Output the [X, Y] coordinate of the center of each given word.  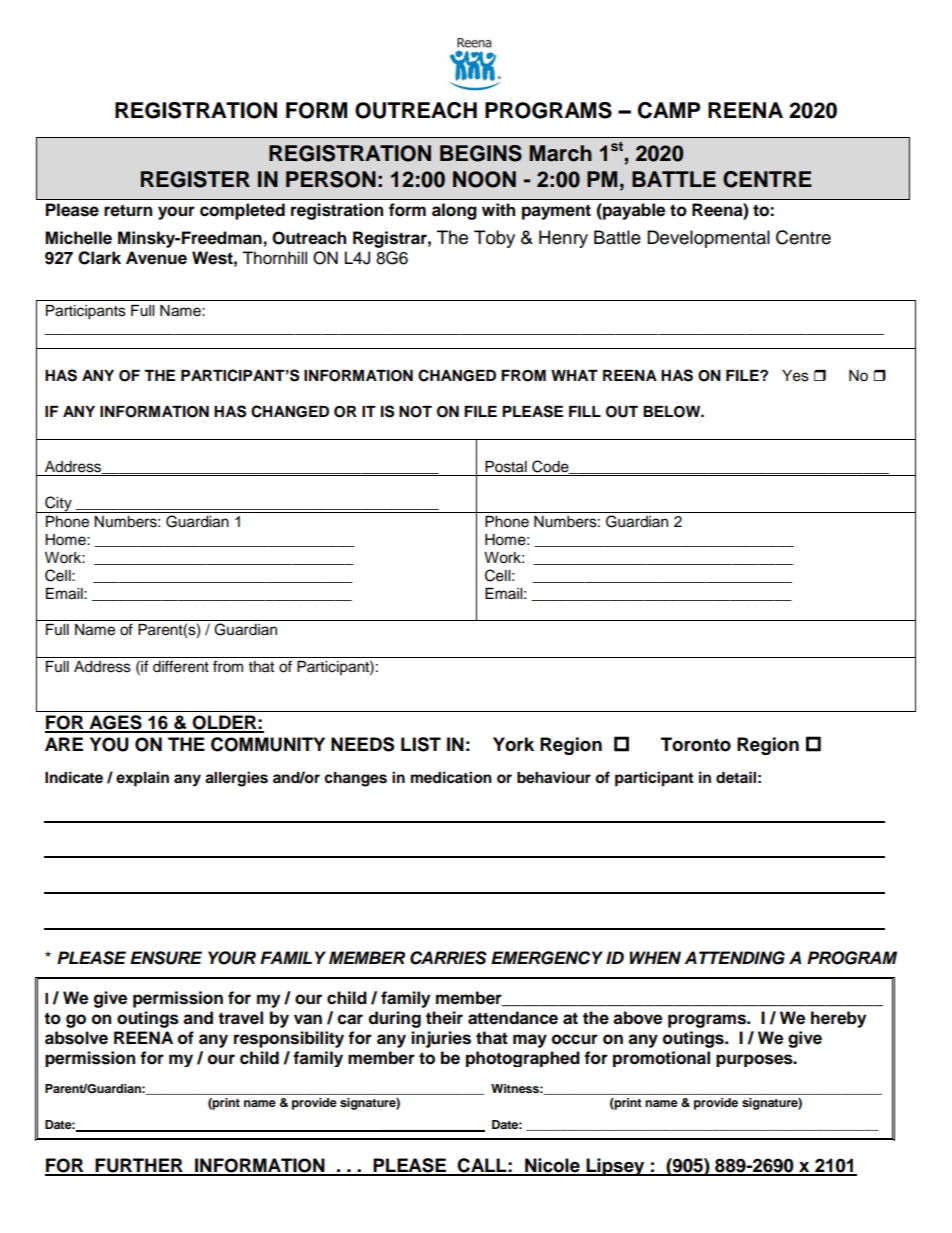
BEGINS [481, 153]
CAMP [669, 110]
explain [142, 779]
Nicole [552, 1166]
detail [736, 777]
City [58, 504]
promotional [661, 1059]
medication [451, 777]
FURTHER [139, 1166]
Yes [795, 376]
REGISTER [195, 179]
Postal [506, 467]
